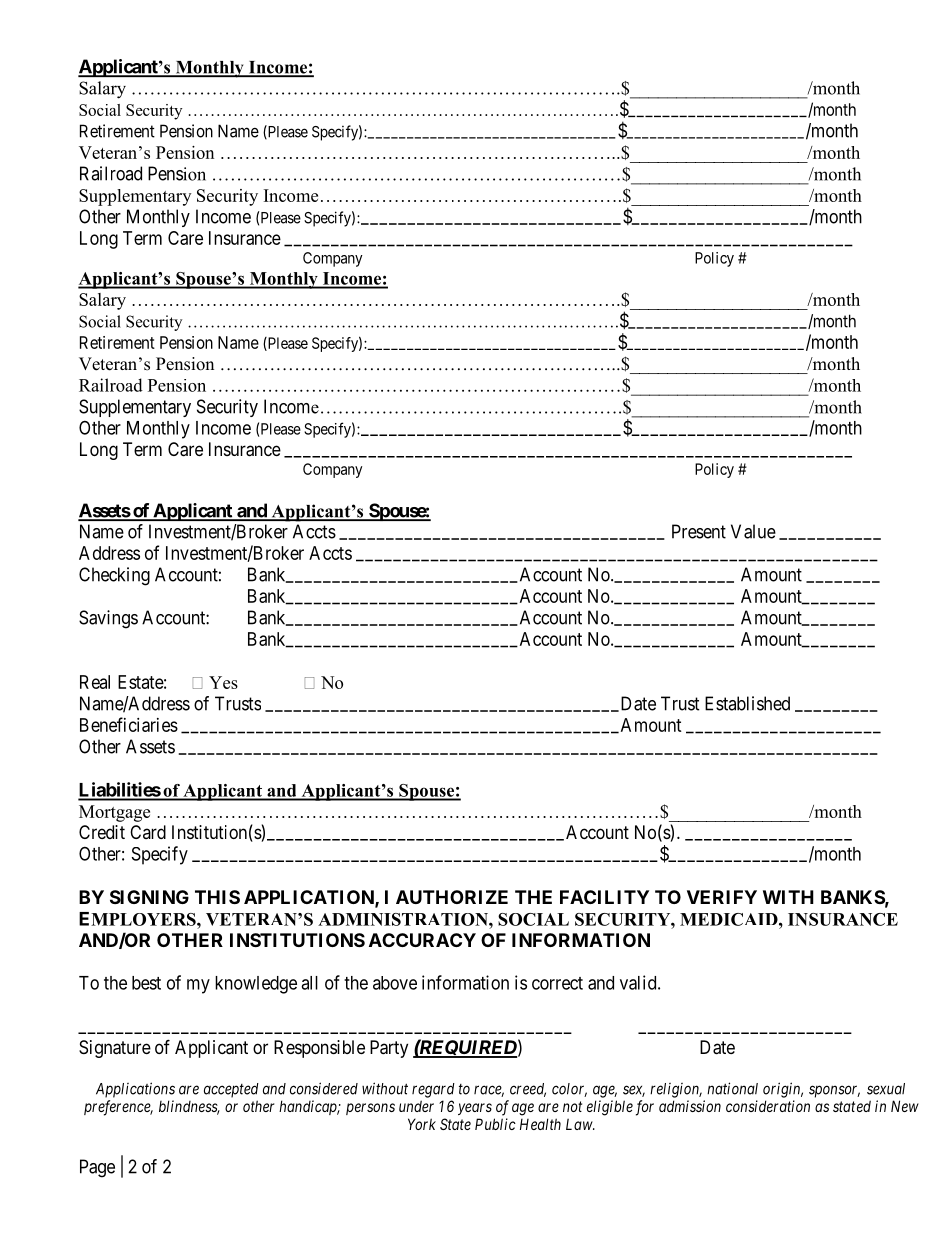 The width and height of the screenshot is (952, 1233). What do you see at coordinates (129, 724) in the screenshot?
I see `Beneficiaries` at bounding box center [129, 724].
